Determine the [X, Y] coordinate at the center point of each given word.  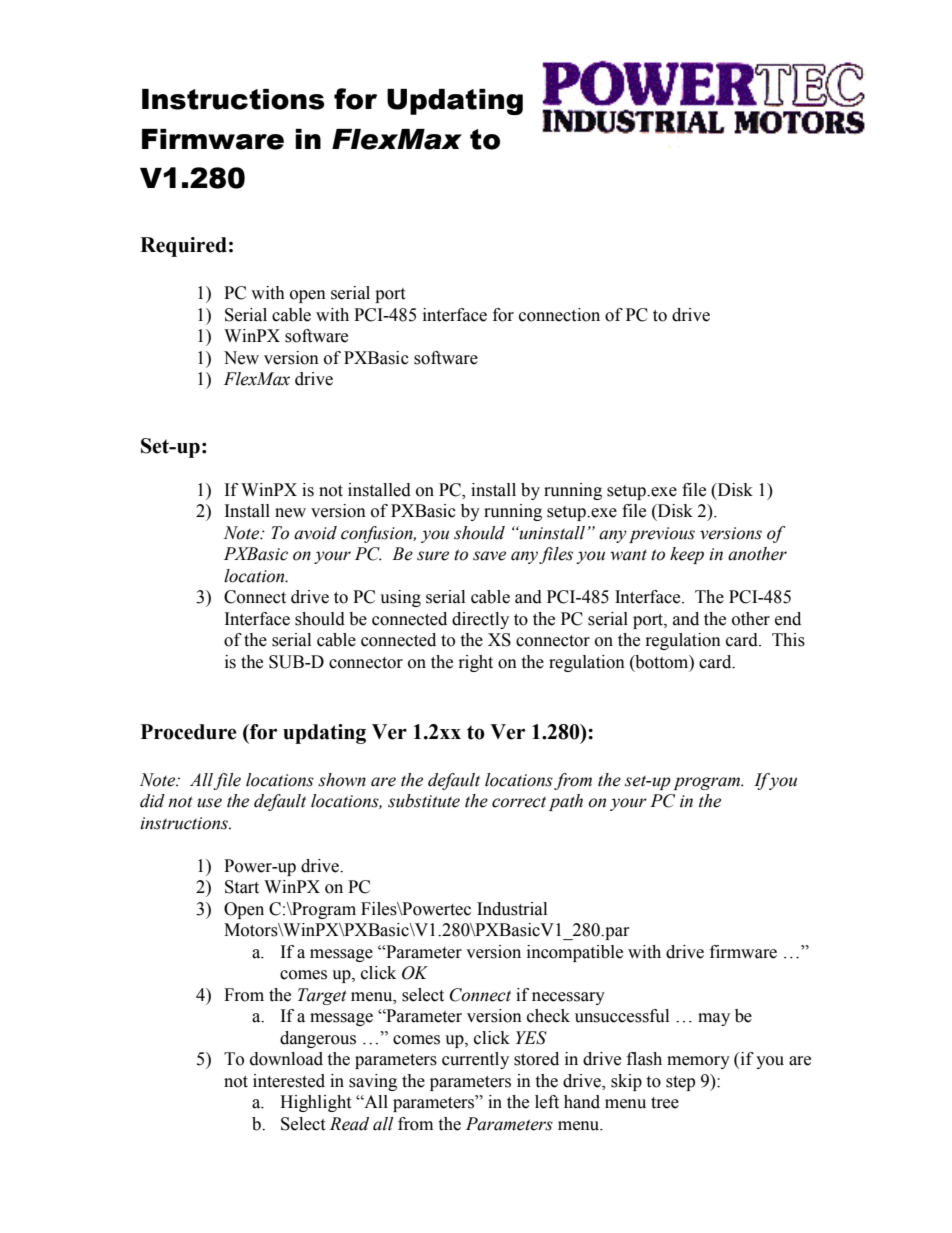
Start [242, 887]
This [788, 640]
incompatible [575, 953]
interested [289, 1081]
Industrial [512, 909]
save [489, 556]
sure [433, 556]
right [476, 663]
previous [662, 535]
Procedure [189, 732]
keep [687, 555]
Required [183, 247]
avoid [315, 533]
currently [475, 1060]
